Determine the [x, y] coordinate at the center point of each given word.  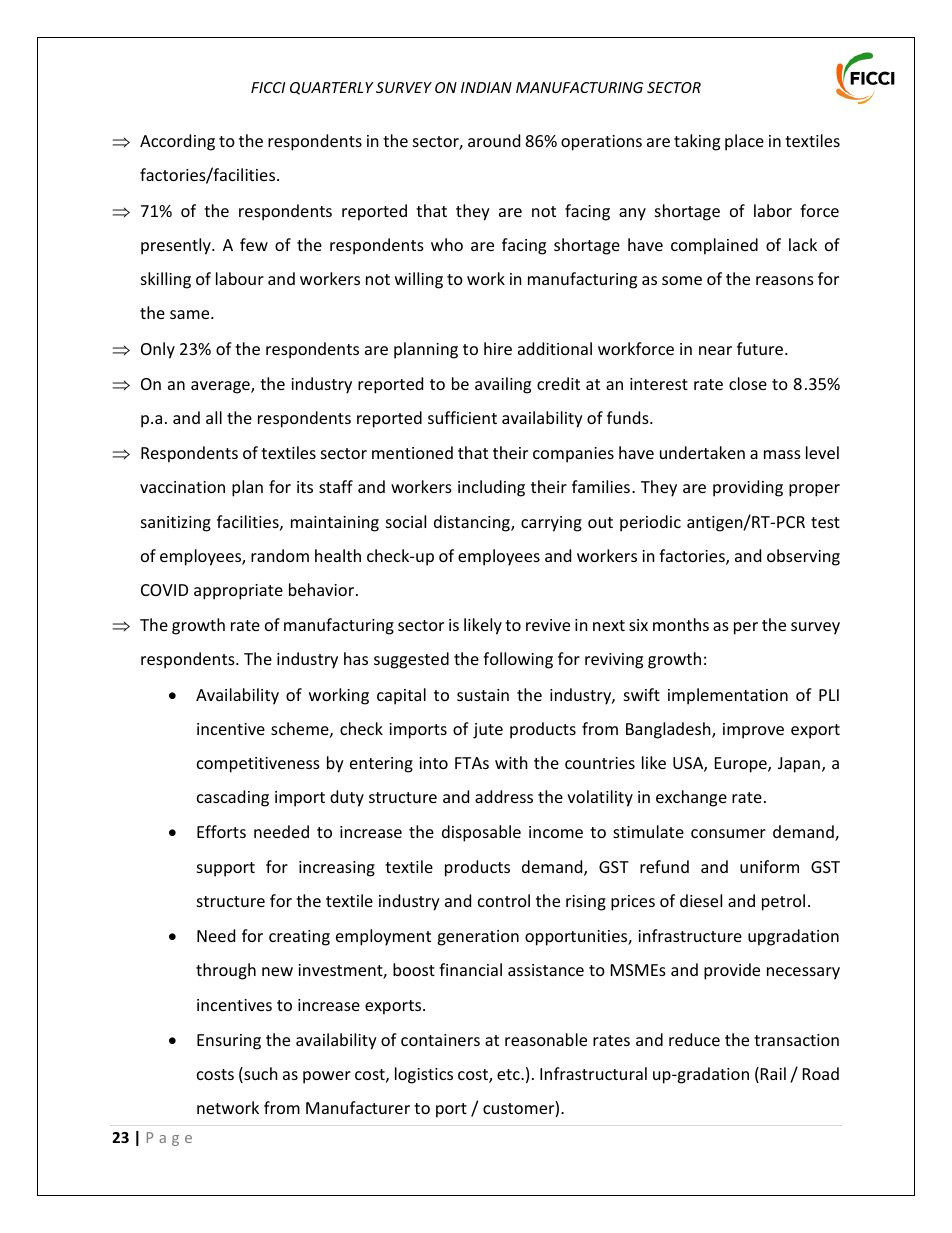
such [260, 1075]
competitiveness [258, 765]
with [511, 762]
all [214, 417]
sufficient [462, 417]
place [744, 142]
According [177, 142]
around [494, 140]
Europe [742, 765]
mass [782, 454]
